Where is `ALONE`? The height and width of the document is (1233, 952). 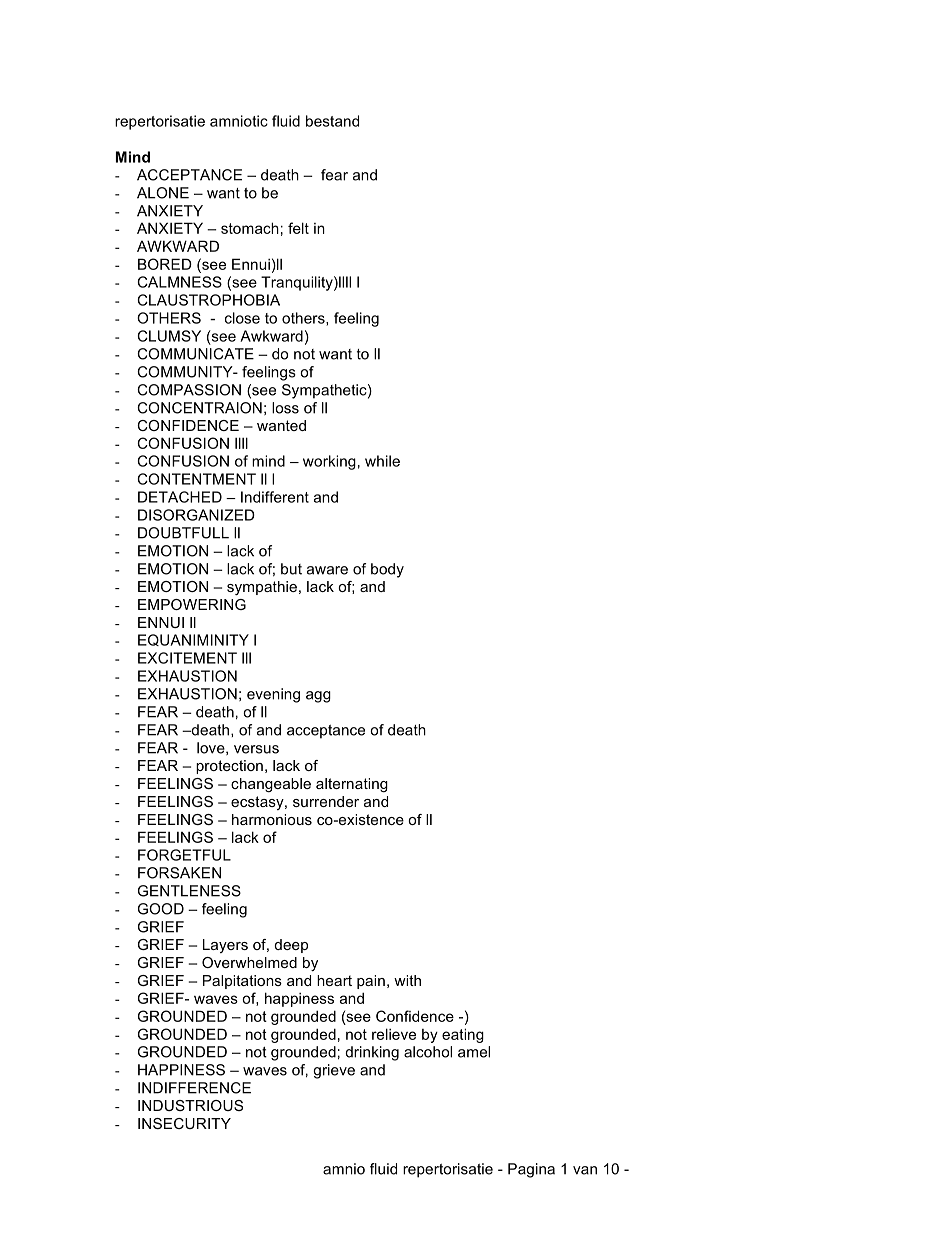
ALONE is located at coordinates (163, 193).
